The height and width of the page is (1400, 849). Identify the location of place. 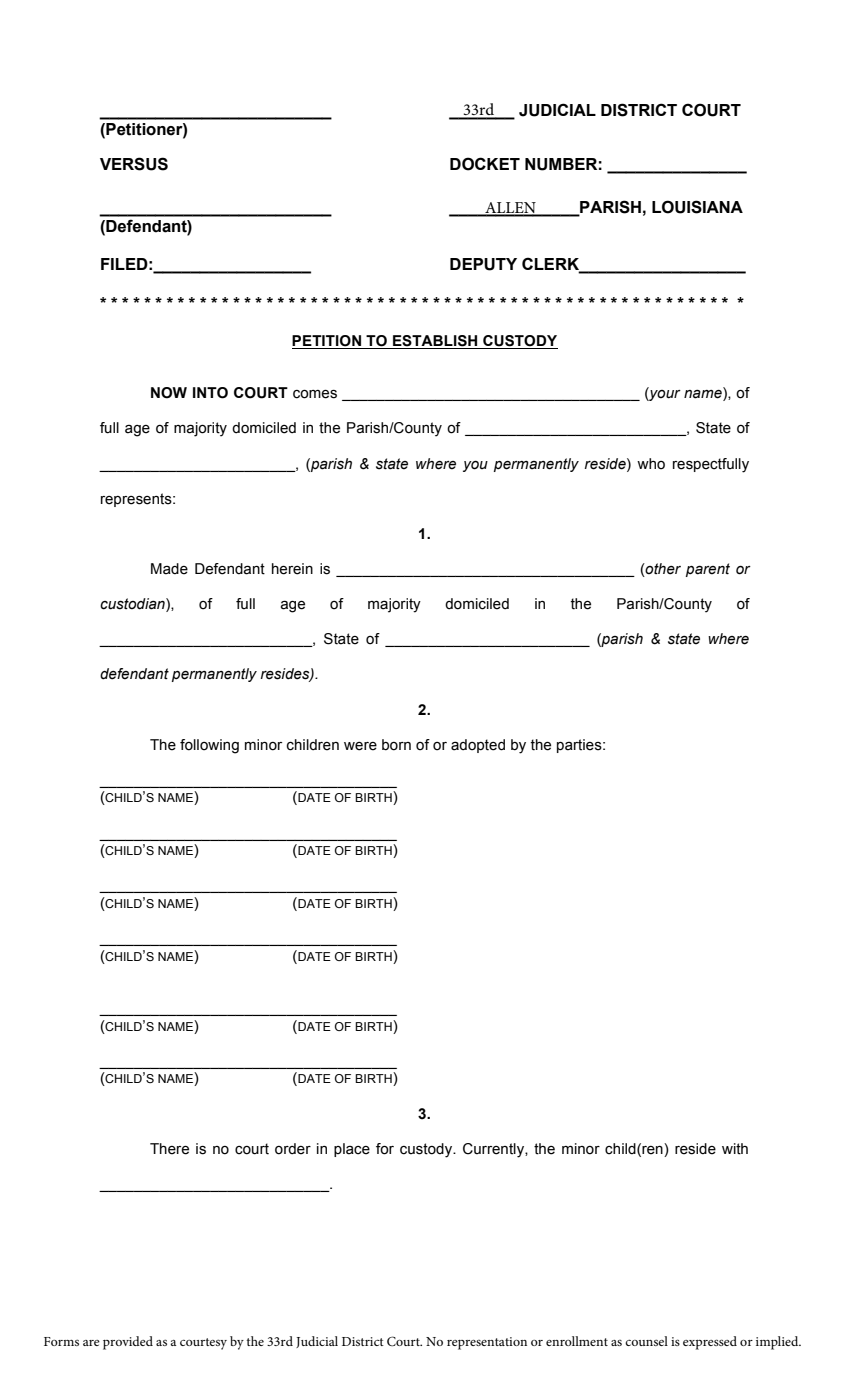
(352, 1150).
